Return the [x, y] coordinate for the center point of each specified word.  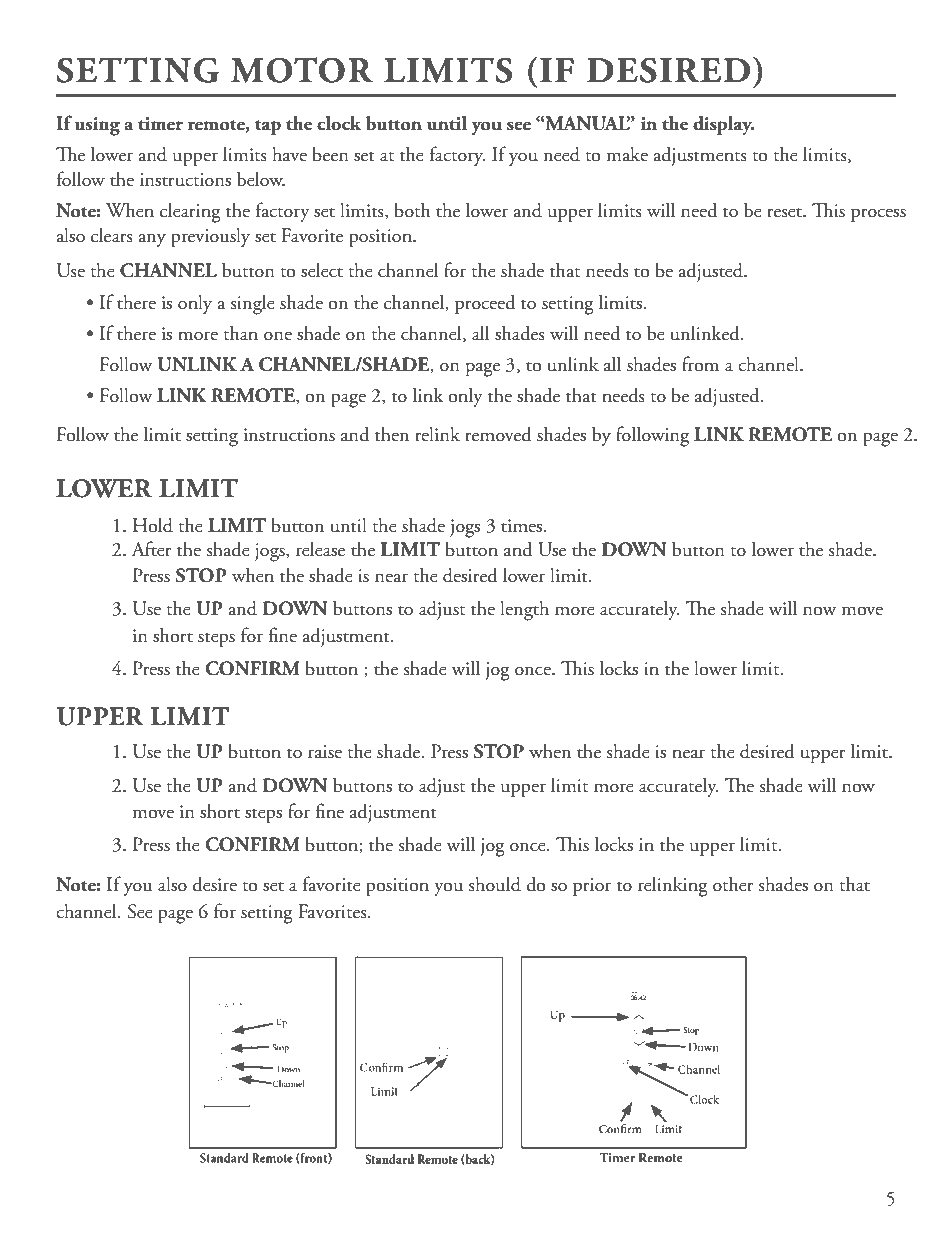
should [495, 884]
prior [592, 887]
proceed [485, 304]
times [523, 526]
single [253, 304]
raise [325, 752]
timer [160, 124]
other [733, 884]
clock [339, 123]
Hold [153, 525]
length [524, 610]
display [724, 125]
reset [786, 213]
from [700, 364]
